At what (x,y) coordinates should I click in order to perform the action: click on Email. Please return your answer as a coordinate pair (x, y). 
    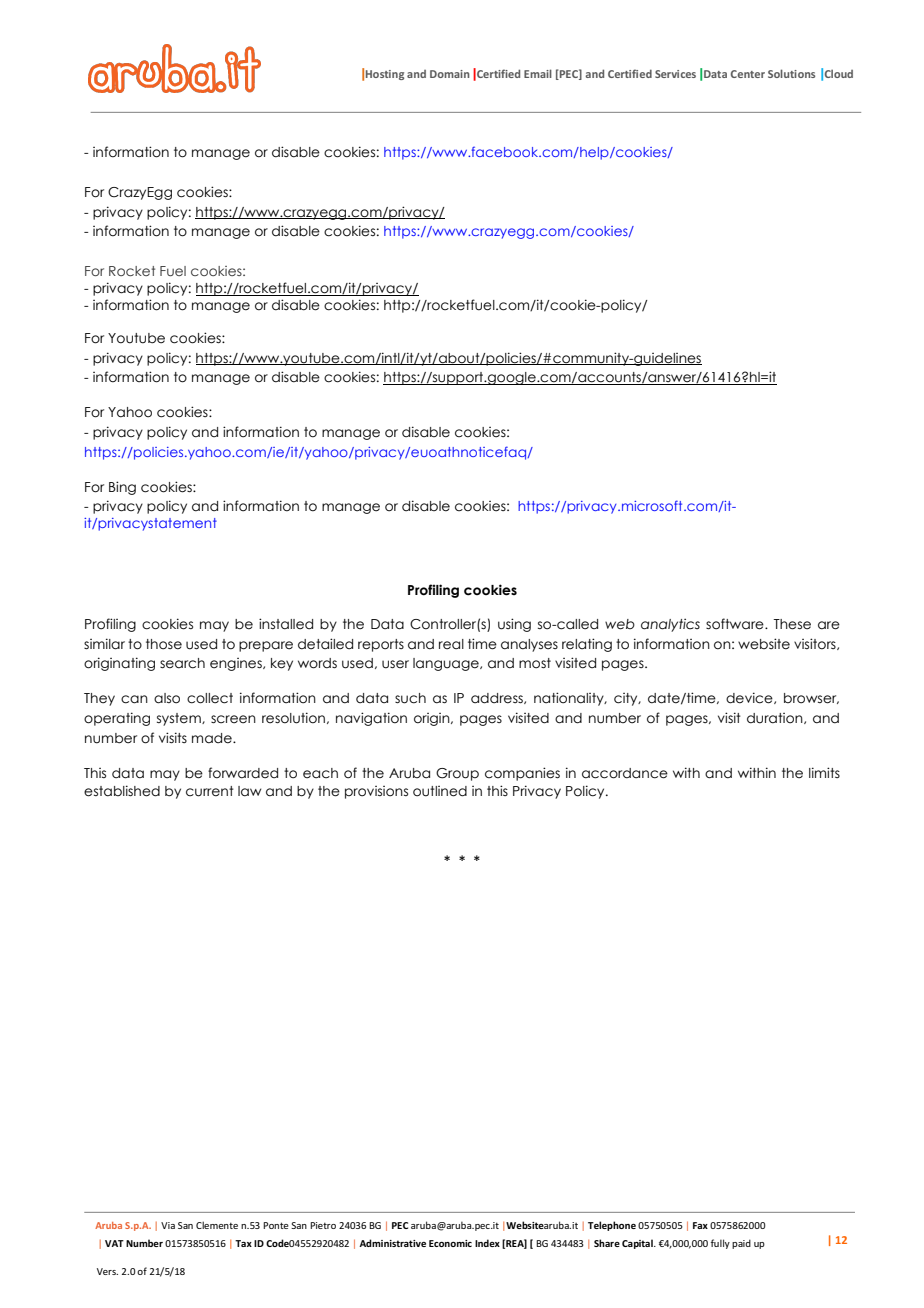
    Looking at the image, I should click on (538, 73).
